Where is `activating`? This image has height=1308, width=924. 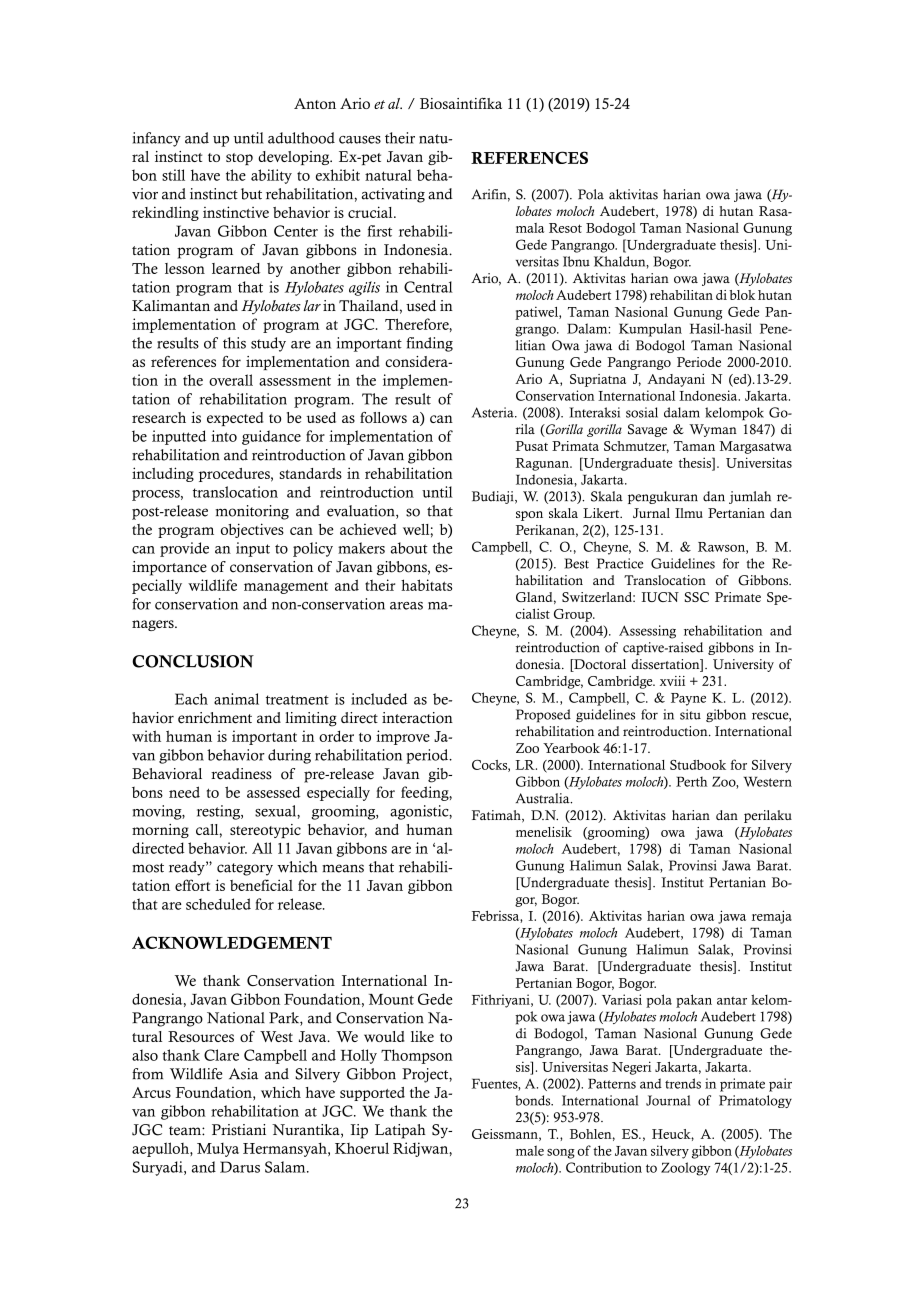 activating is located at coordinates (393, 195).
